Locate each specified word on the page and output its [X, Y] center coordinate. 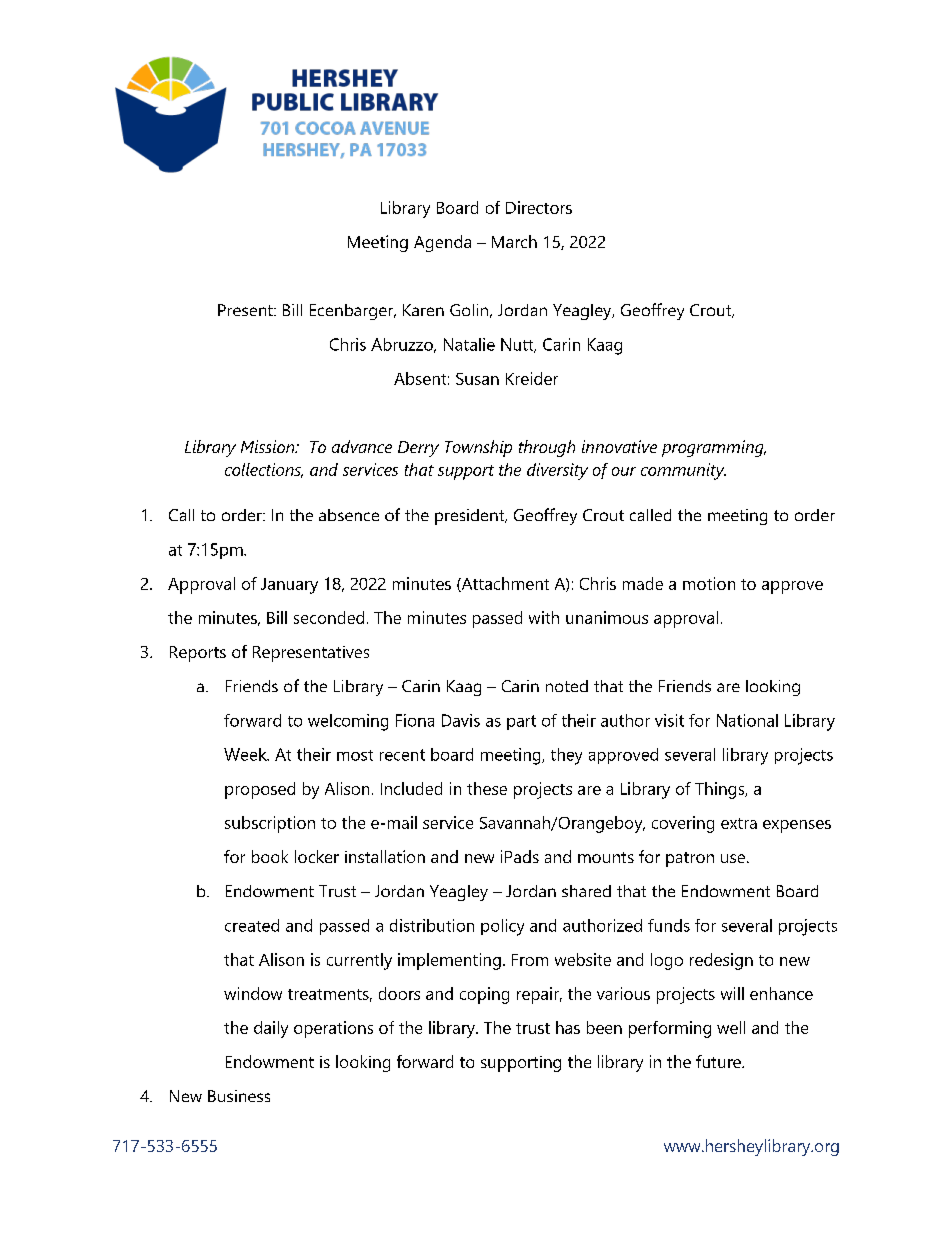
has [568, 1027]
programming [714, 448]
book [270, 856]
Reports [198, 654]
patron [690, 859]
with [544, 617]
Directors [539, 207]
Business [239, 1096]
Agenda [442, 243]
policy [502, 927]
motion [709, 583]
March [514, 241]
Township [478, 448]
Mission [269, 446]
